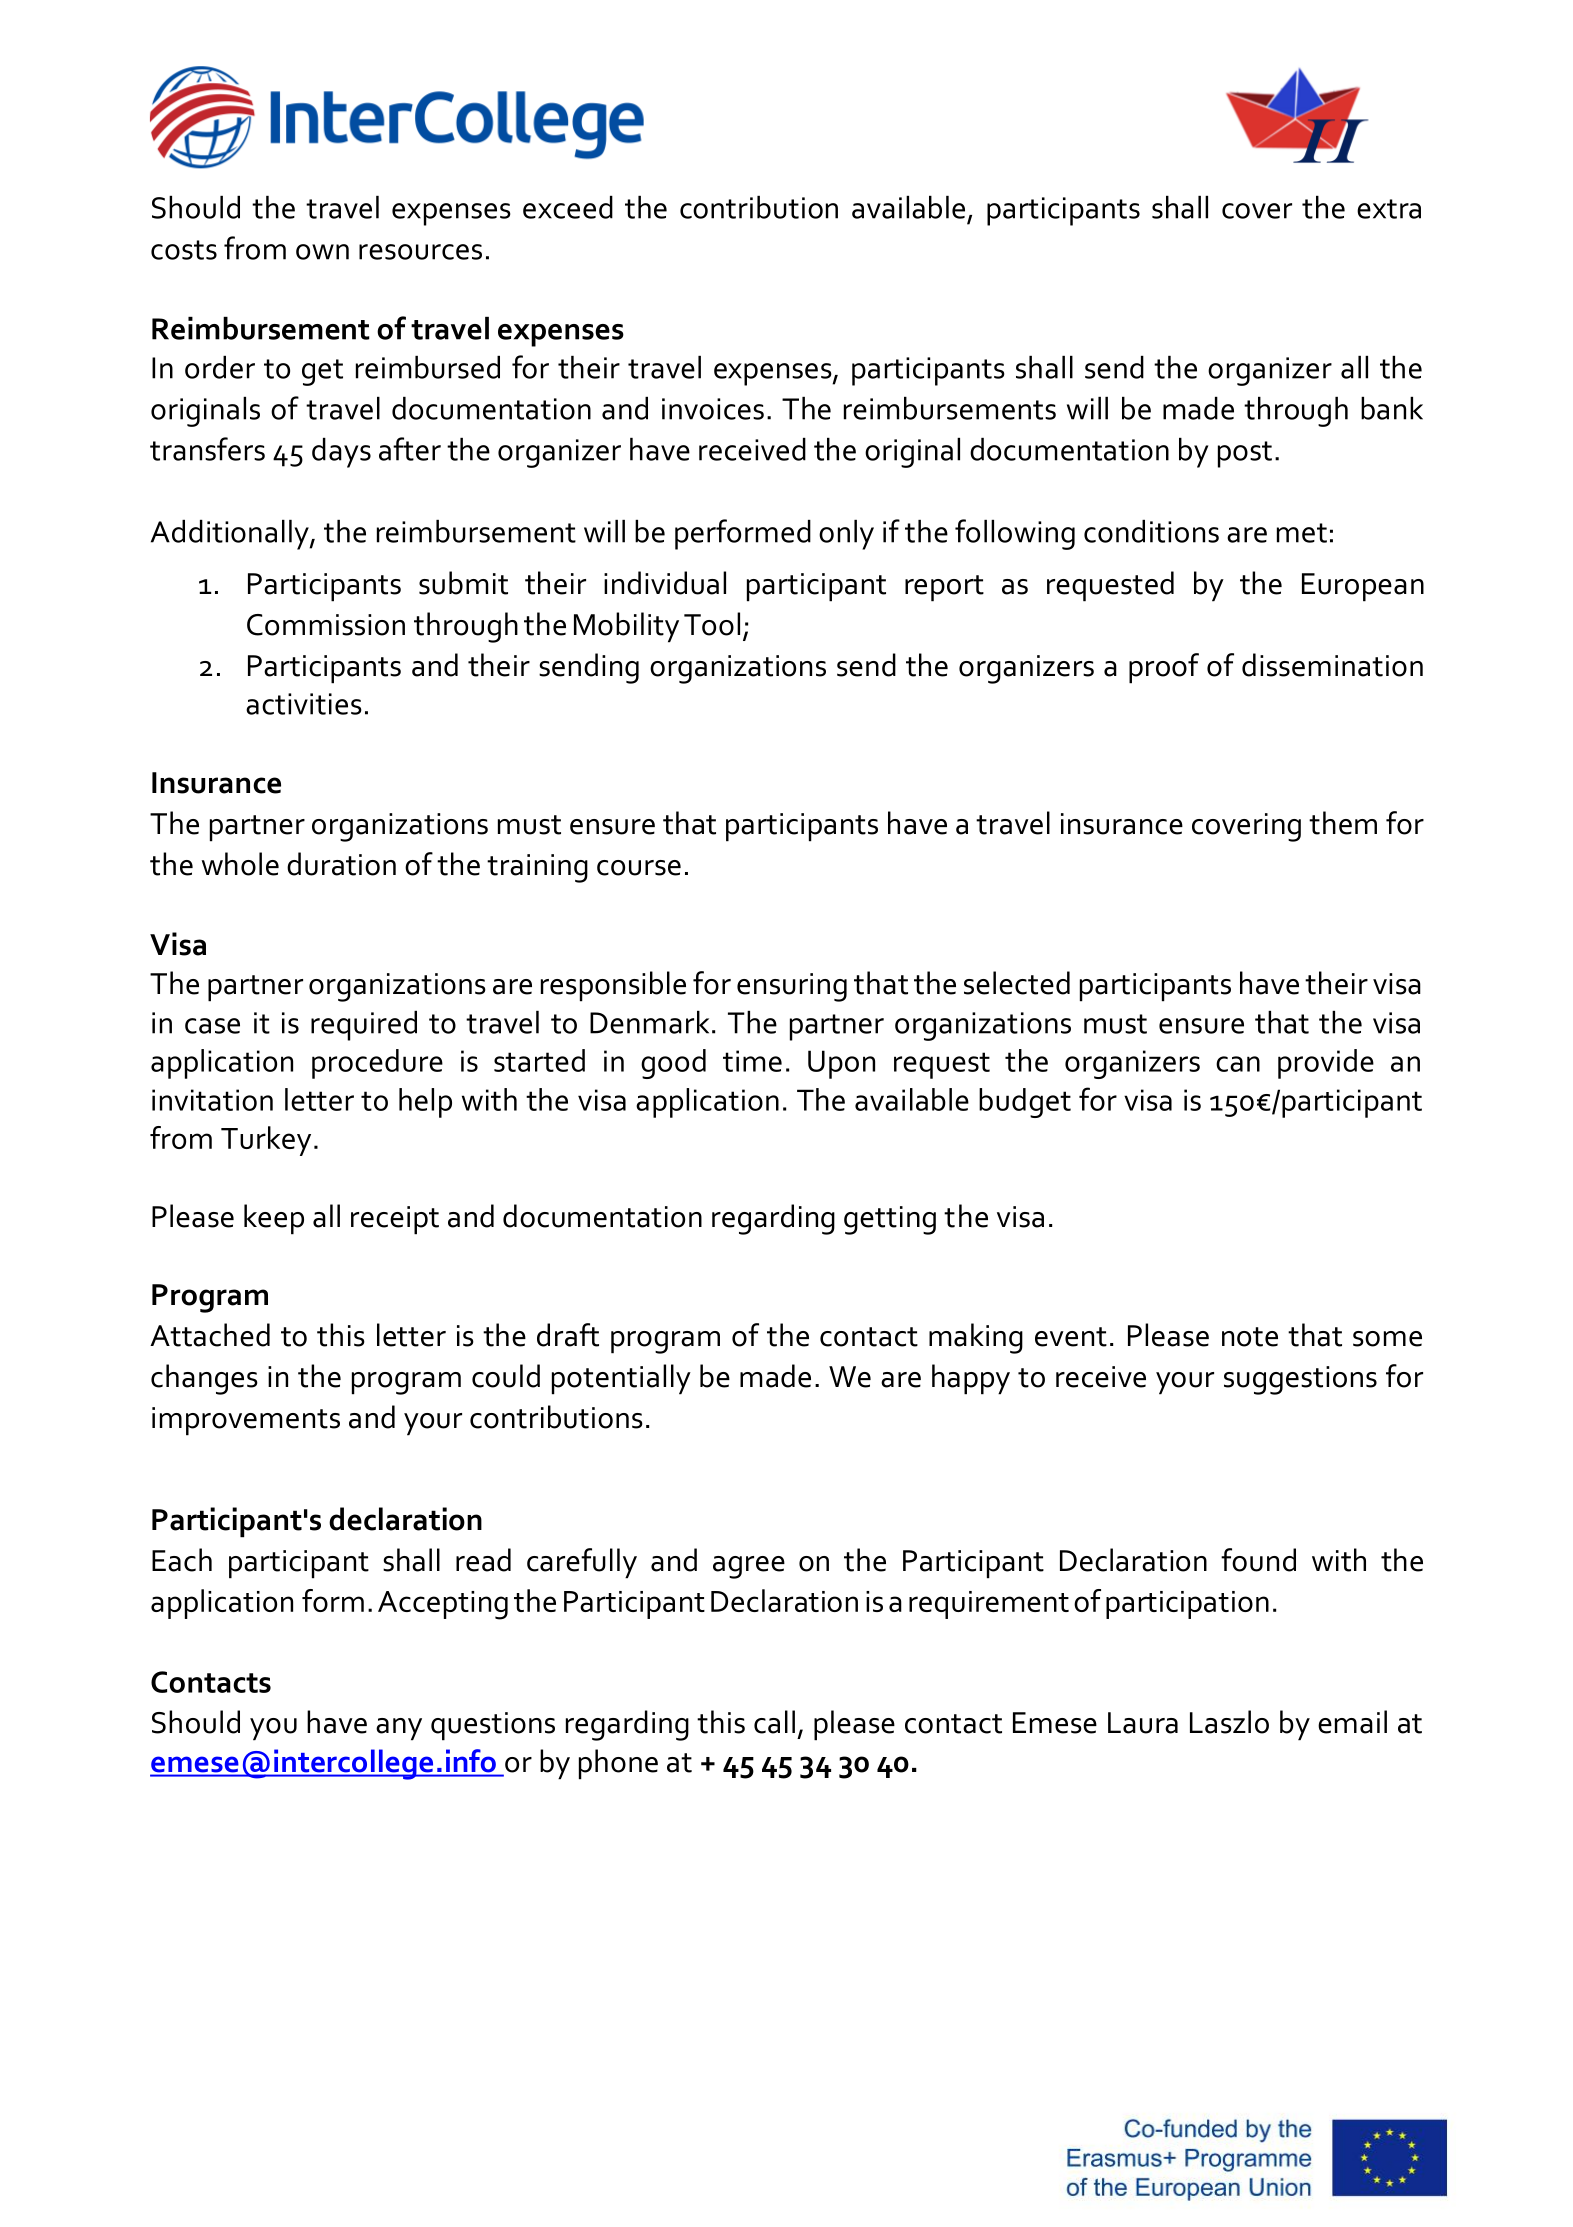 This screenshot has width=1573, height=2227. Describe the element at coordinates (364, 1026) in the screenshot. I see `required` at that location.
